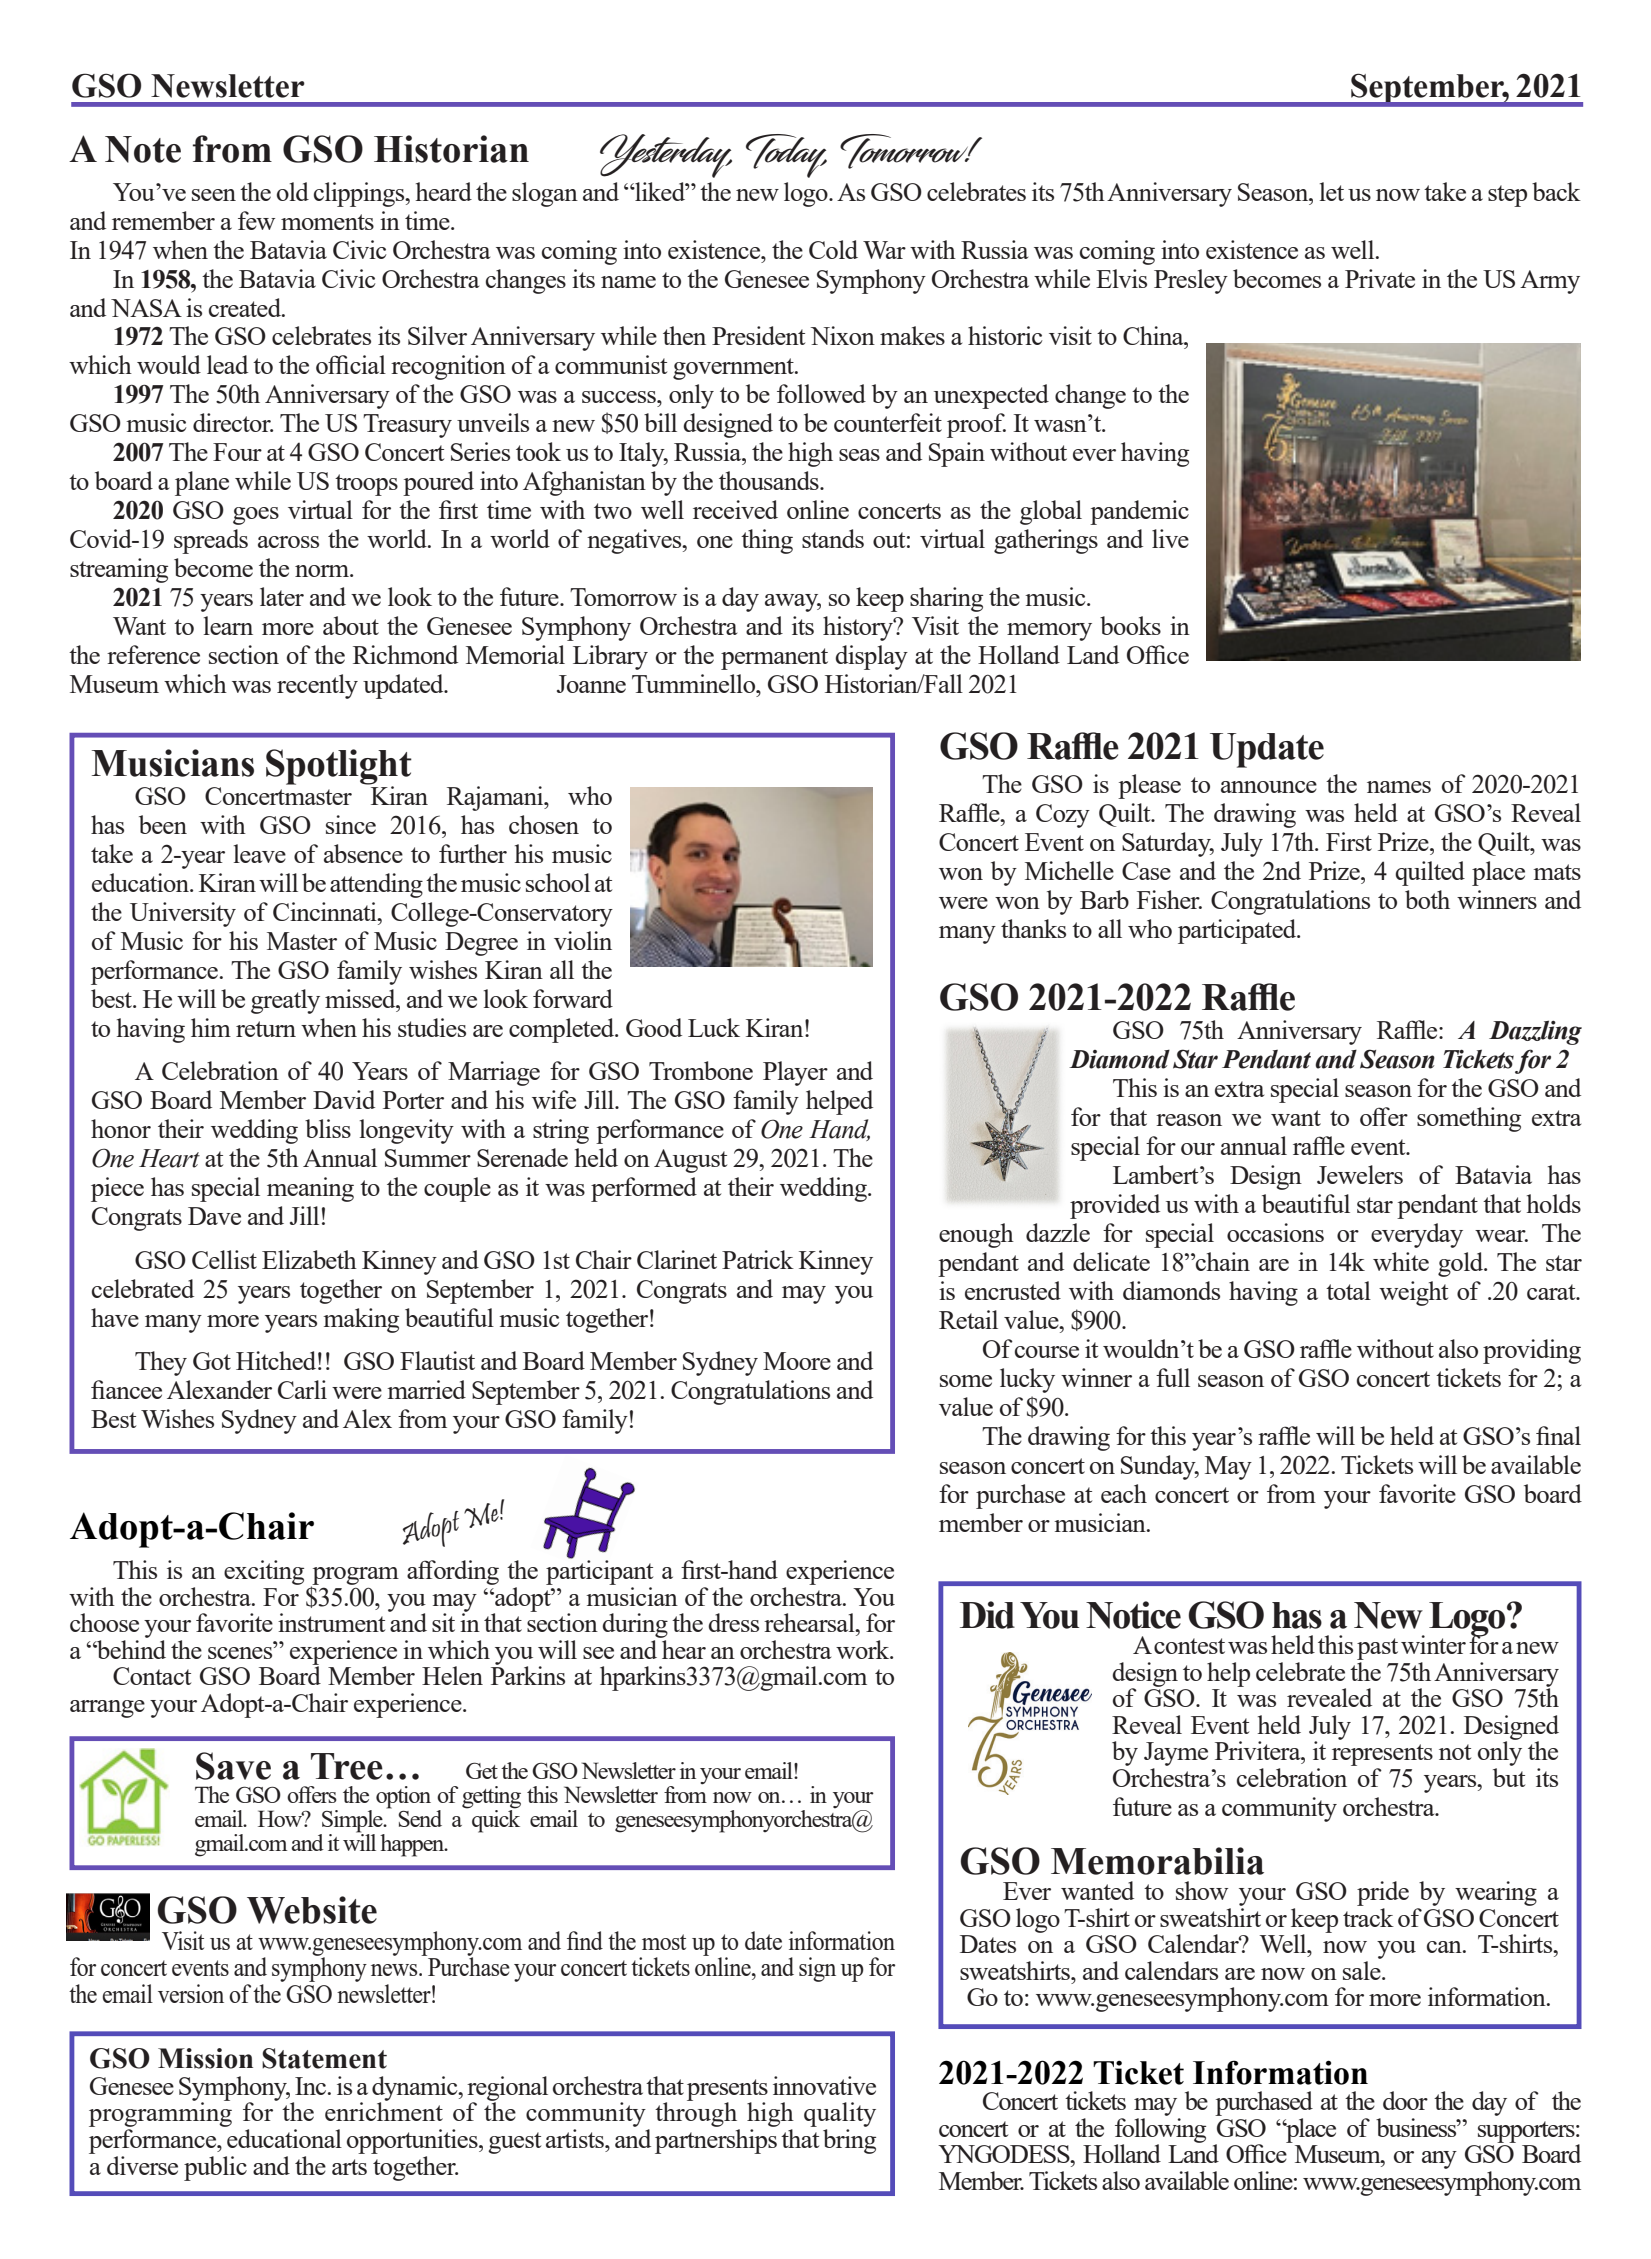 This screenshot has width=1651, height=2259. Describe the element at coordinates (256, 220) in the screenshot. I see `few` at that location.
